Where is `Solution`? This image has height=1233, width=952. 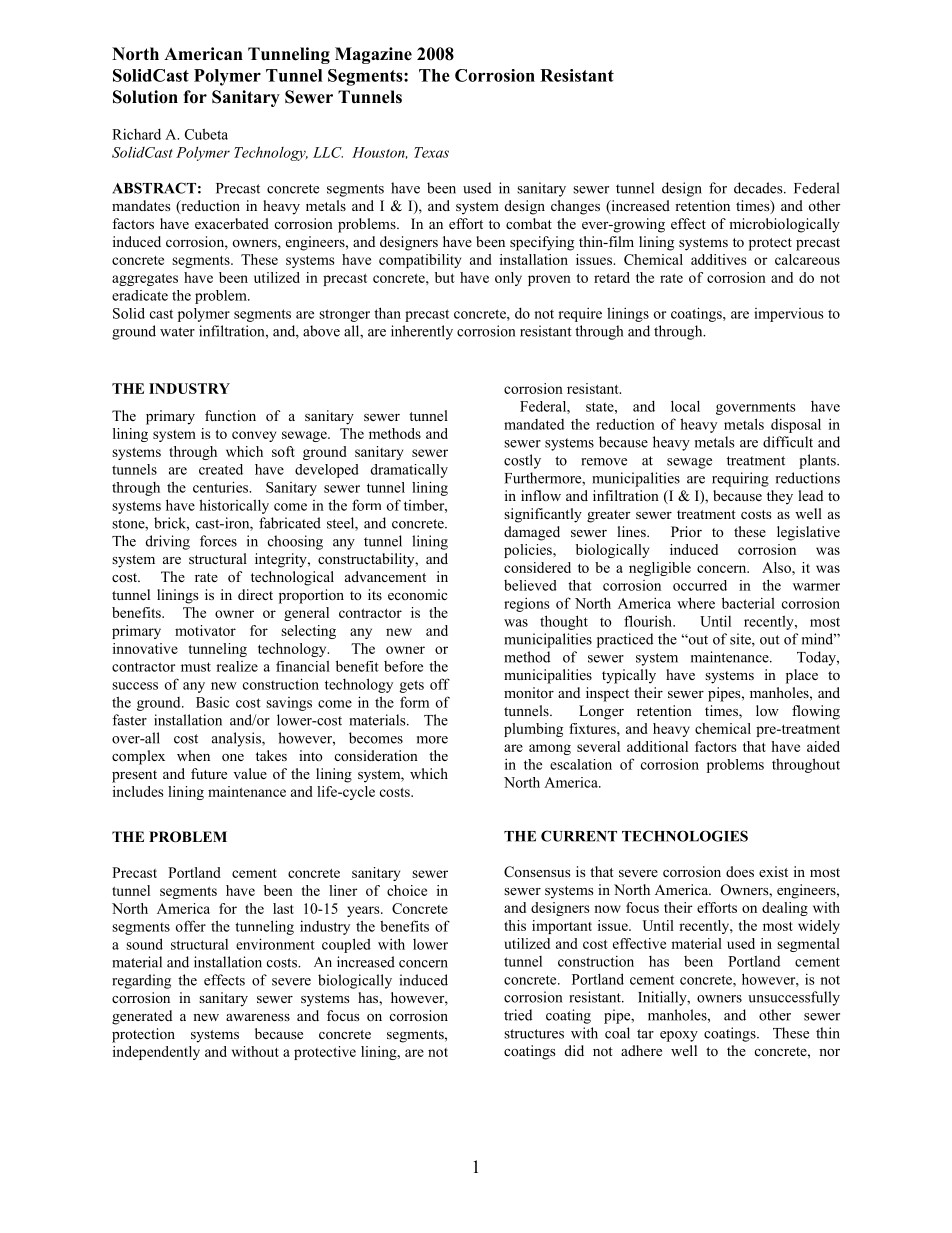
Solution is located at coordinates (145, 97).
